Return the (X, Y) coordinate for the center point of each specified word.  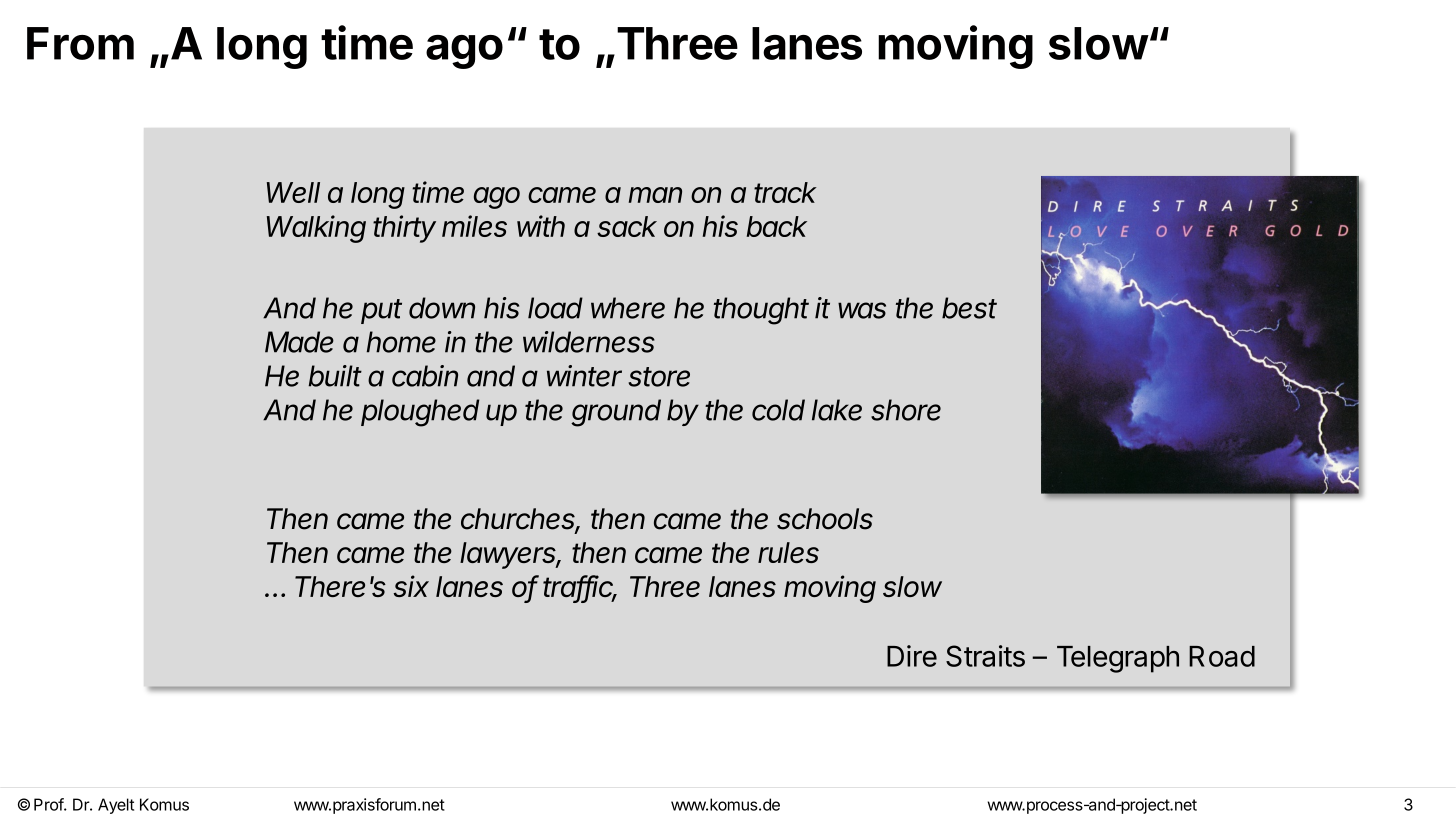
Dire (912, 656)
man (655, 195)
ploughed (420, 413)
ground (616, 413)
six (411, 586)
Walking (316, 229)
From (80, 43)
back (777, 226)
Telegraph (1118, 659)
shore (906, 410)
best (969, 308)
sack (627, 226)
